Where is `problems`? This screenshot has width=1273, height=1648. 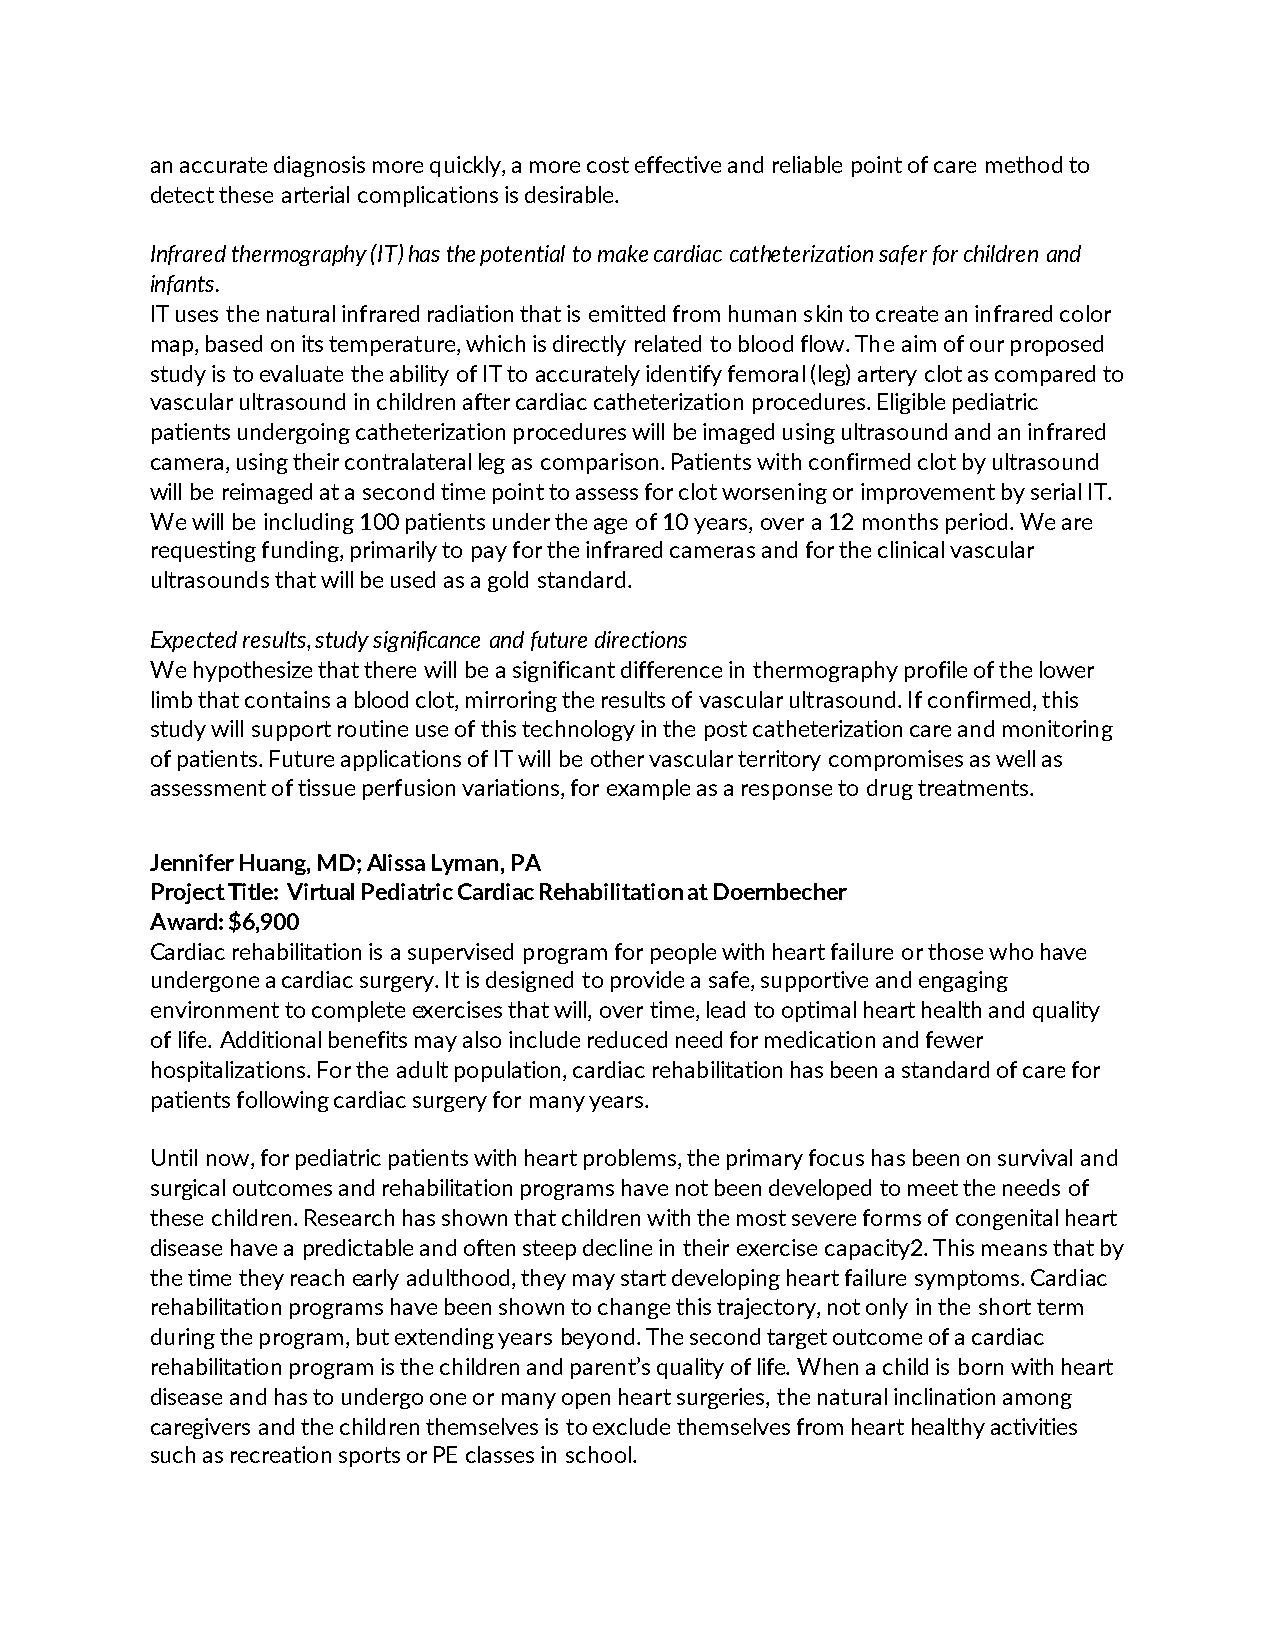 problems is located at coordinates (631, 1159).
